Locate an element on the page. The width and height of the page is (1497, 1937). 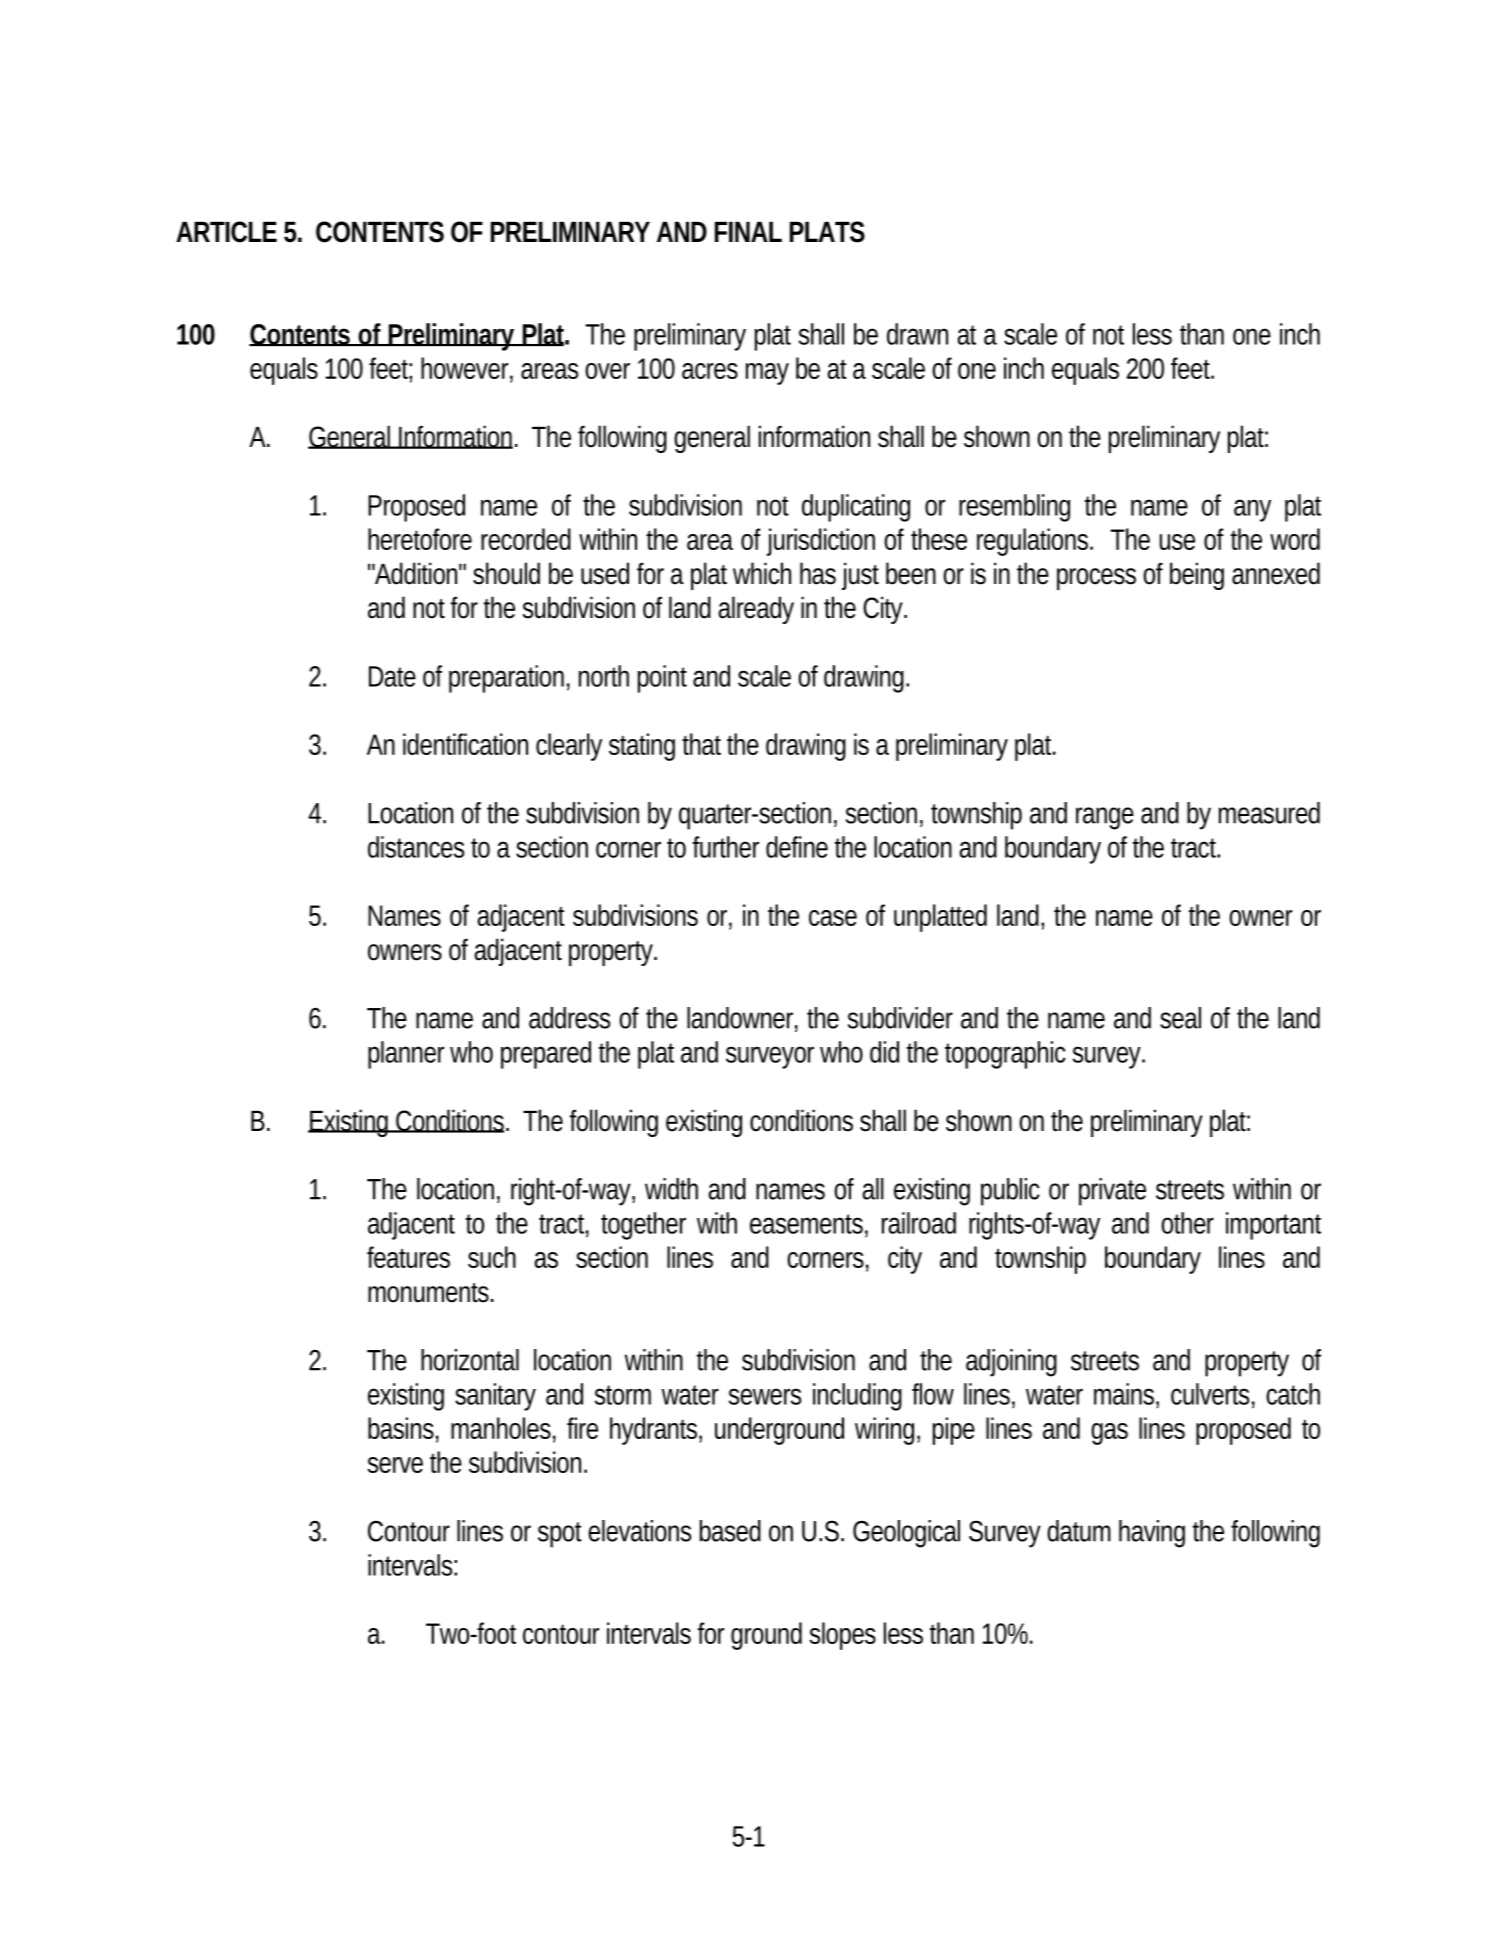
may is located at coordinates (767, 374).
